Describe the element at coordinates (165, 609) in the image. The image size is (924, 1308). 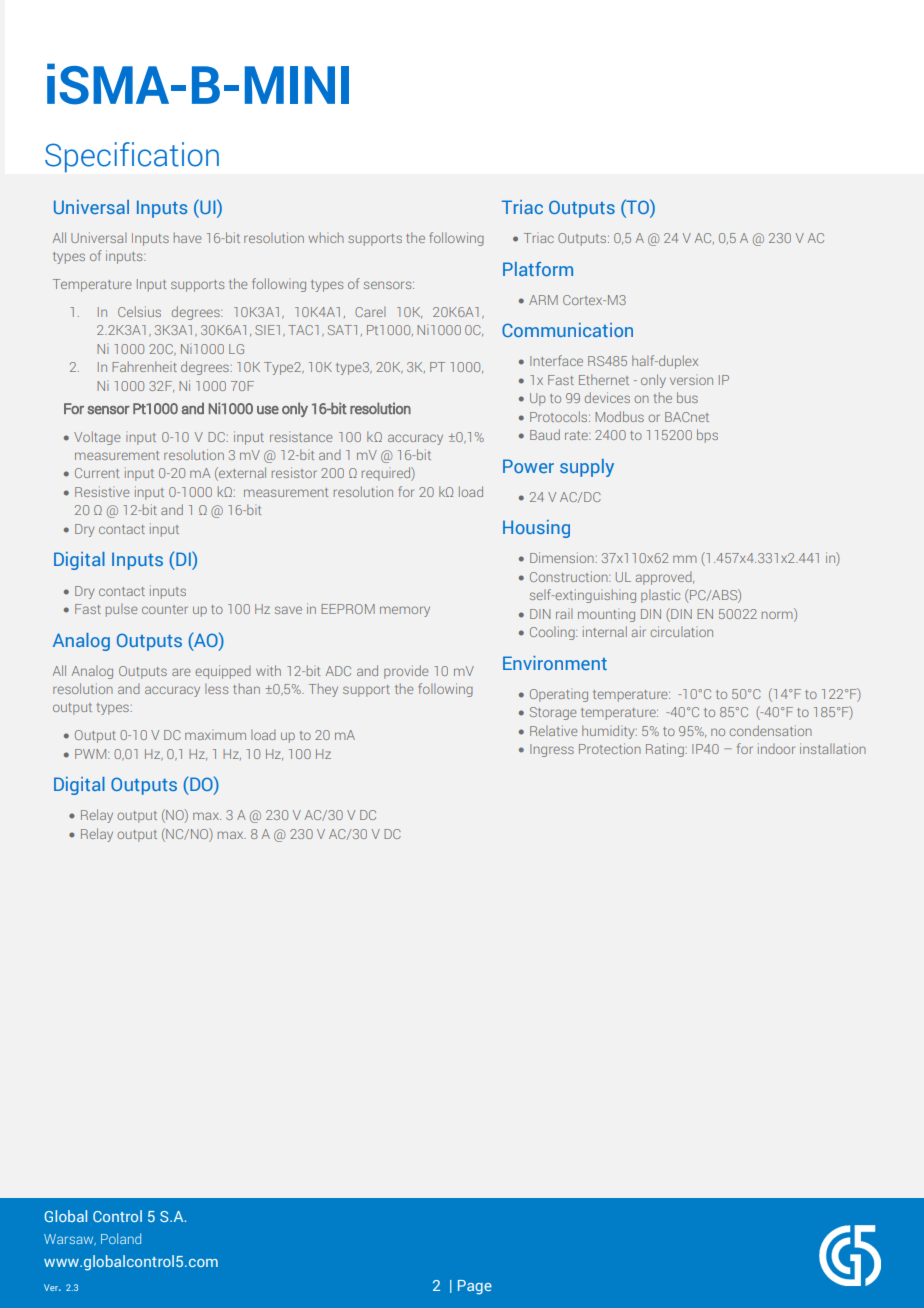
I see `counter` at that location.
